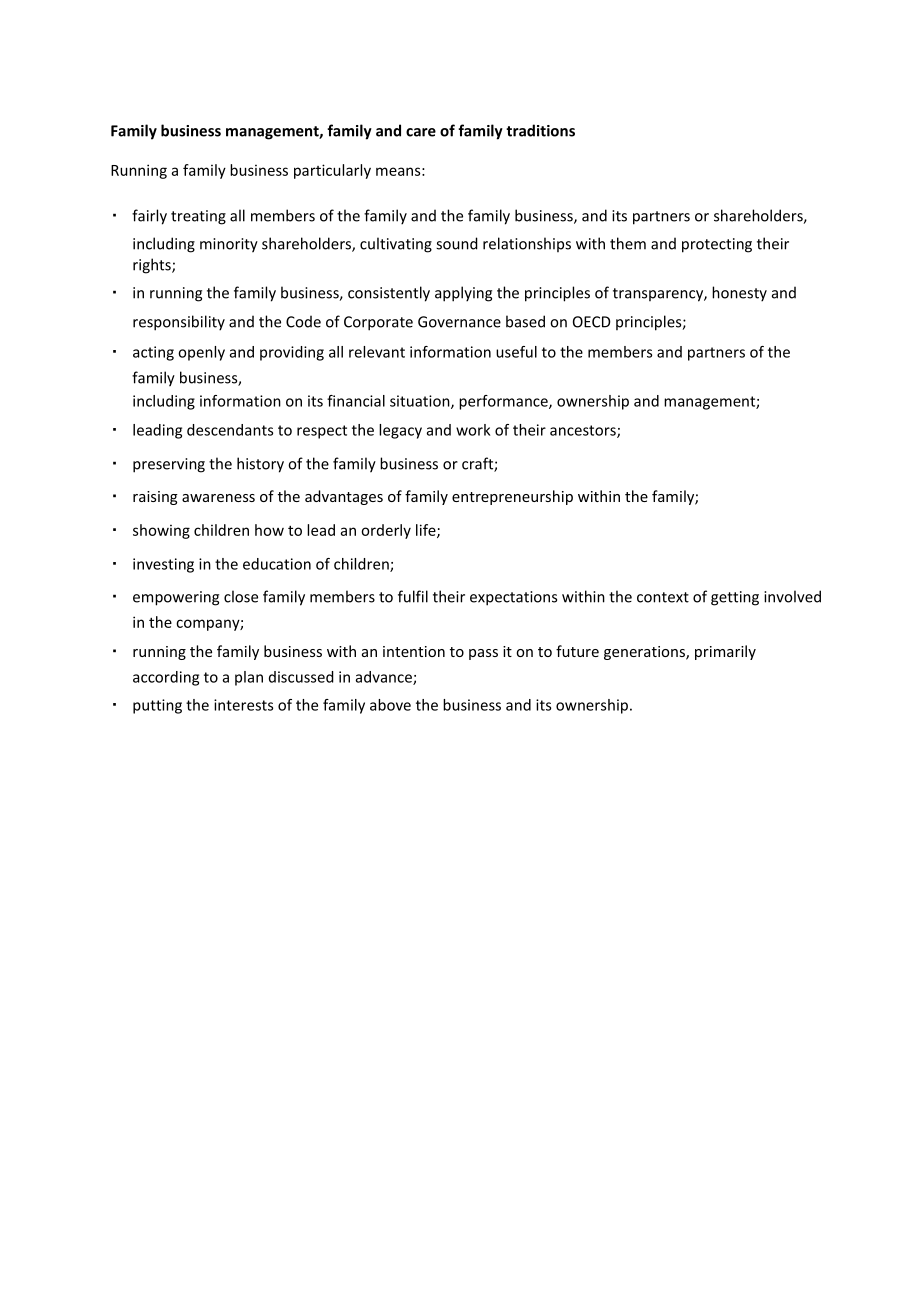 This document has height=1308, width=924. Describe the element at coordinates (421, 132) in the document. I see `care` at that location.
